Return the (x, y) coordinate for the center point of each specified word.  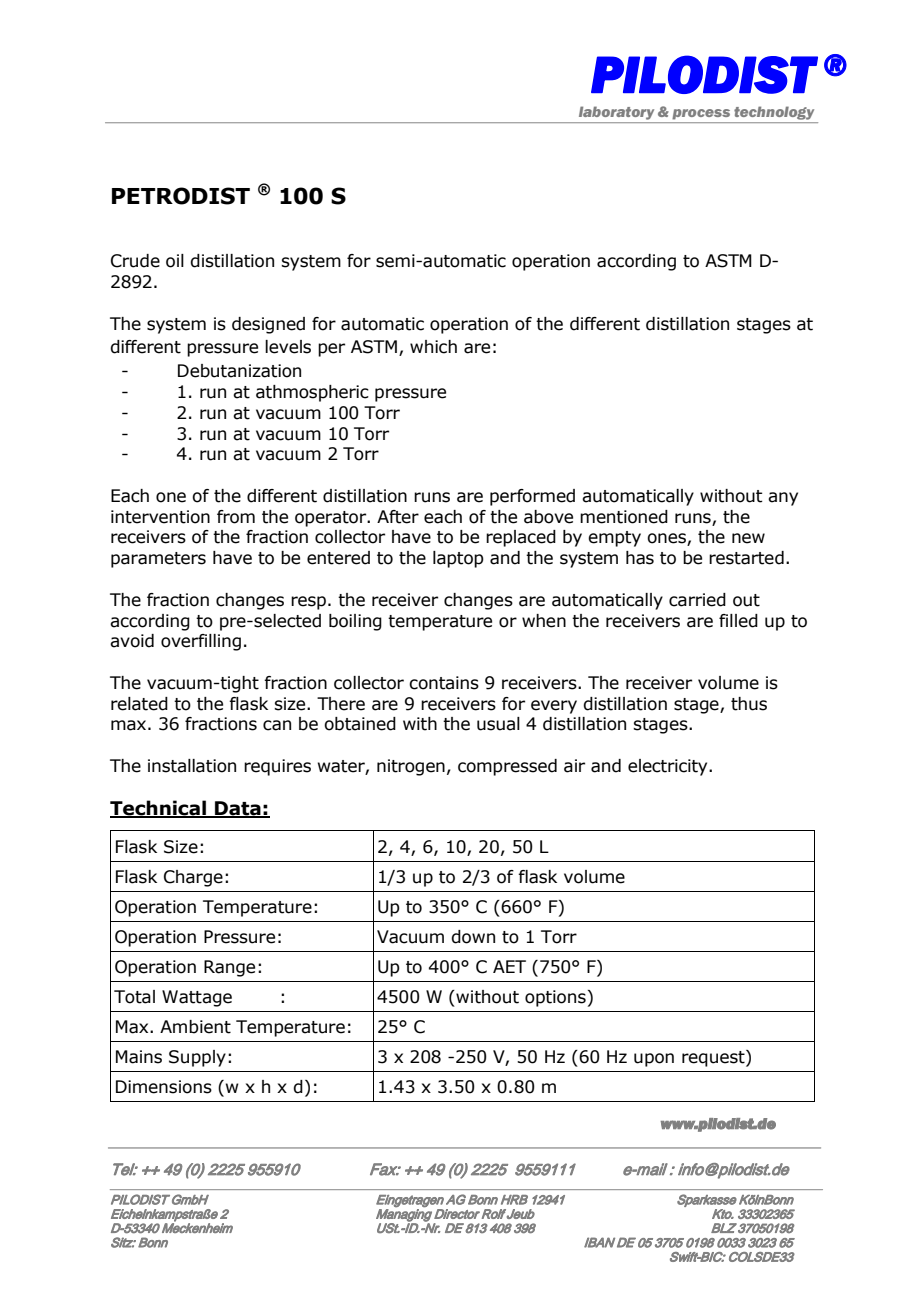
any (783, 499)
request (714, 1058)
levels (288, 347)
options (555, 998)
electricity (669, 767)
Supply (197, 1058)
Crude (135, 261)
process (701, 114)
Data (238, 809)
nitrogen (411, 767)
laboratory (616, 113)
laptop (458, 559)
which (433, 347)
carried (697, 600)
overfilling (201, 642)
